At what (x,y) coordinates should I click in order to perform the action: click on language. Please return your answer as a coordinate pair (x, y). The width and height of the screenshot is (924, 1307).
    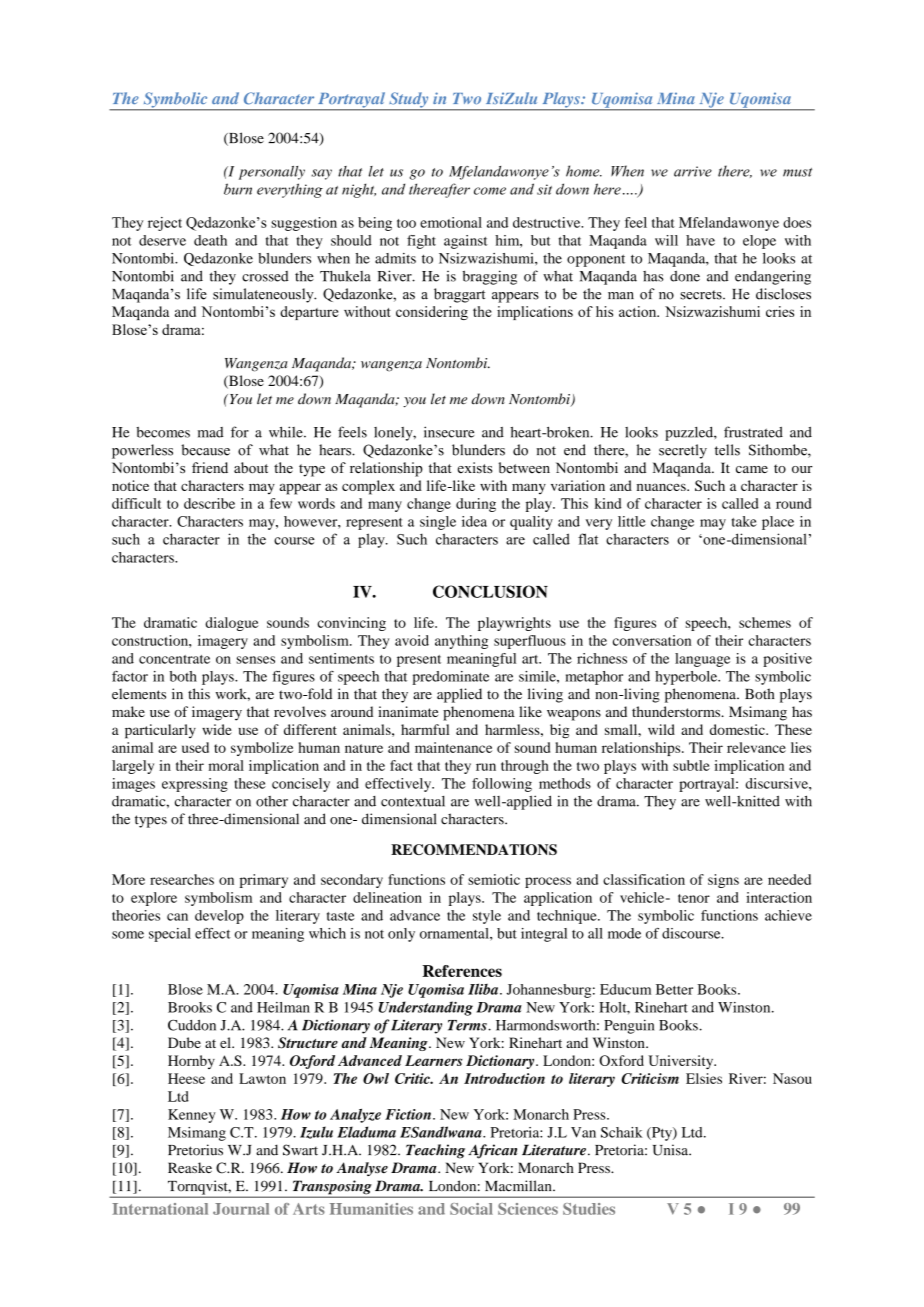
    Looking at the image, I should click on (702, 660).
